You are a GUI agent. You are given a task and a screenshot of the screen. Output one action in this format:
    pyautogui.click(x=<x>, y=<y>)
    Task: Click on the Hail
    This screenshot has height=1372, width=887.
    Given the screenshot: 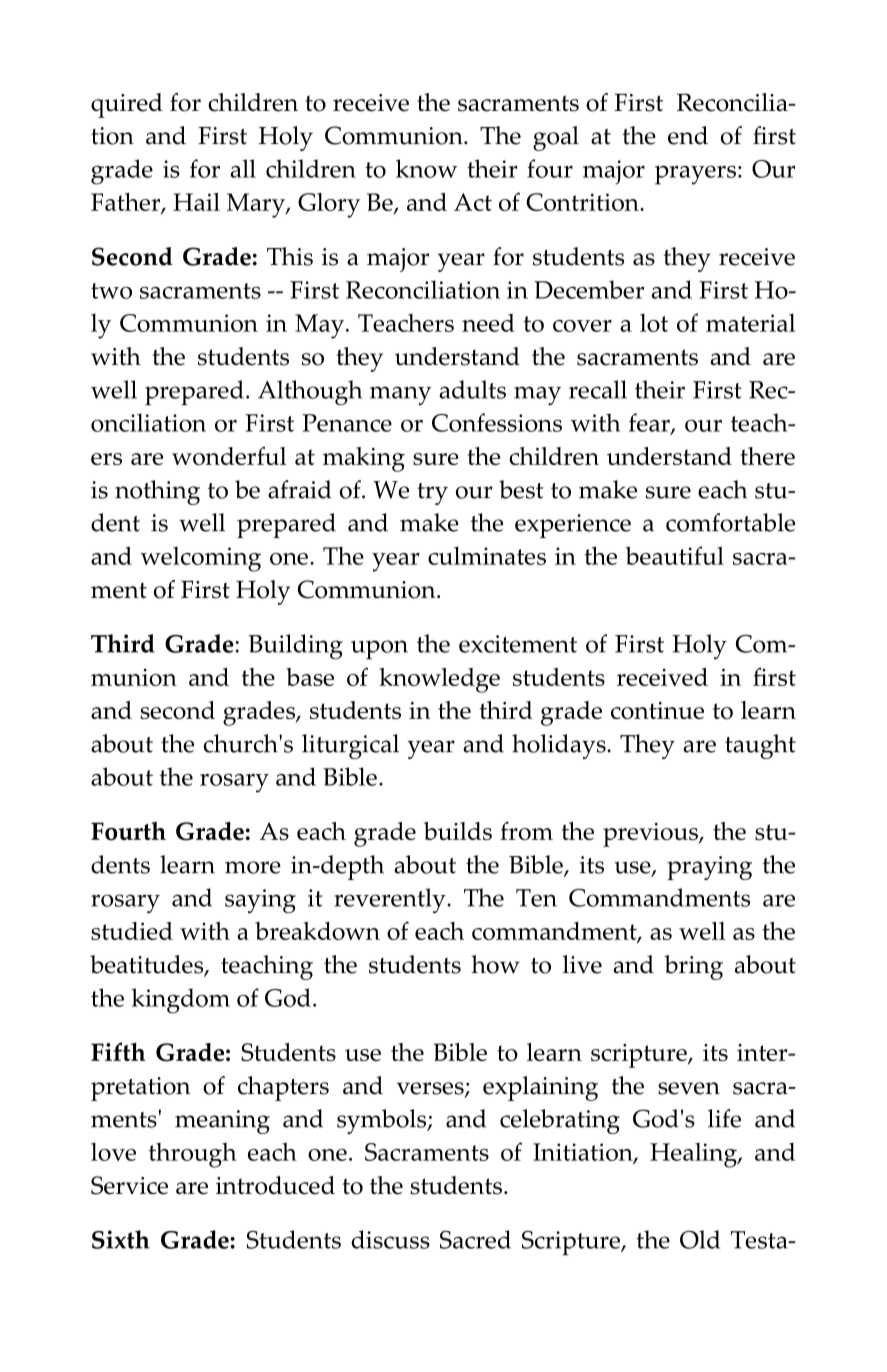 What is the action you would take?
    pyautogui.click(x=196, y=202)
